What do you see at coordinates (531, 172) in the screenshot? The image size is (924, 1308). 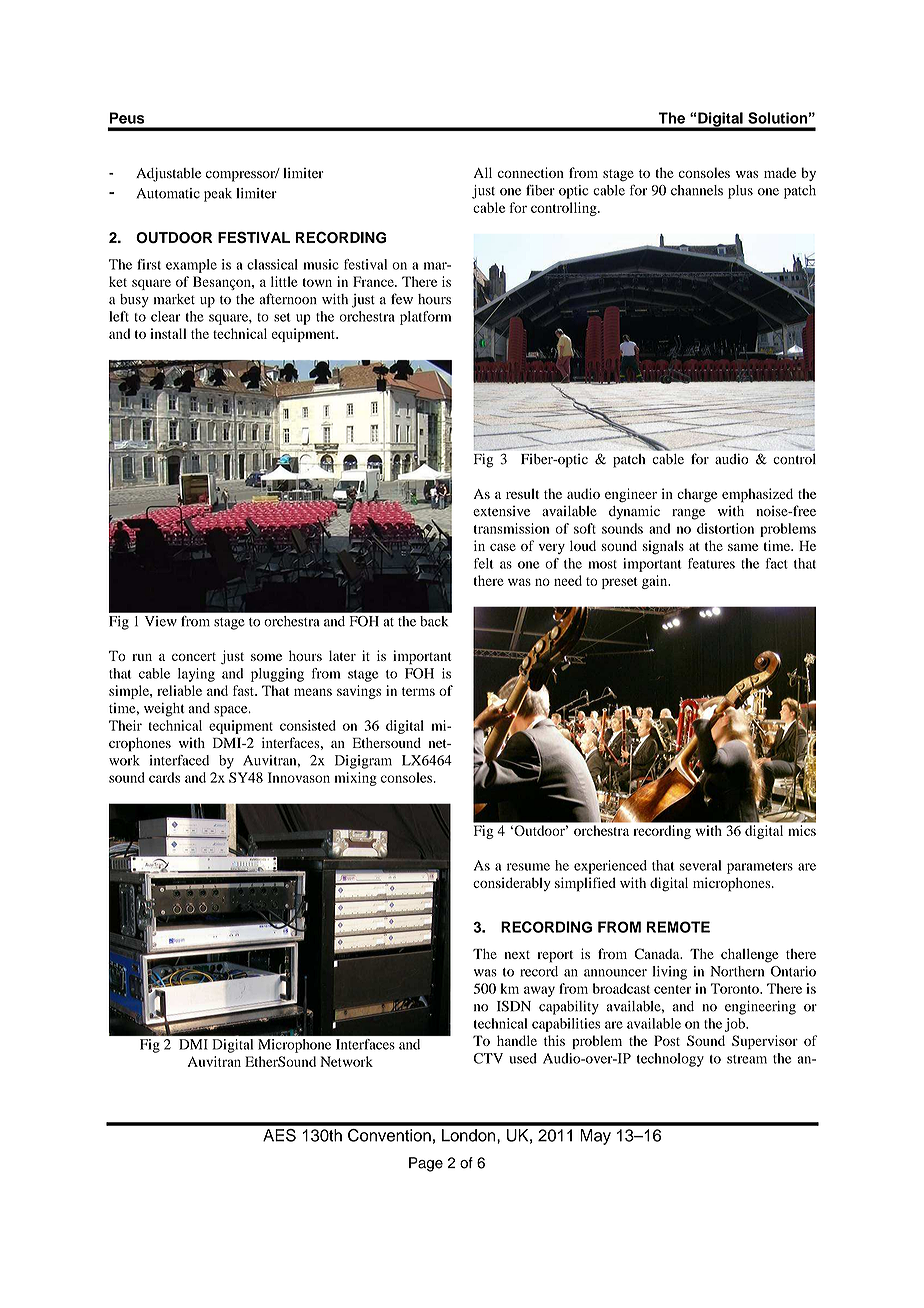 I see `connection` at bounding box center [531, 172].
